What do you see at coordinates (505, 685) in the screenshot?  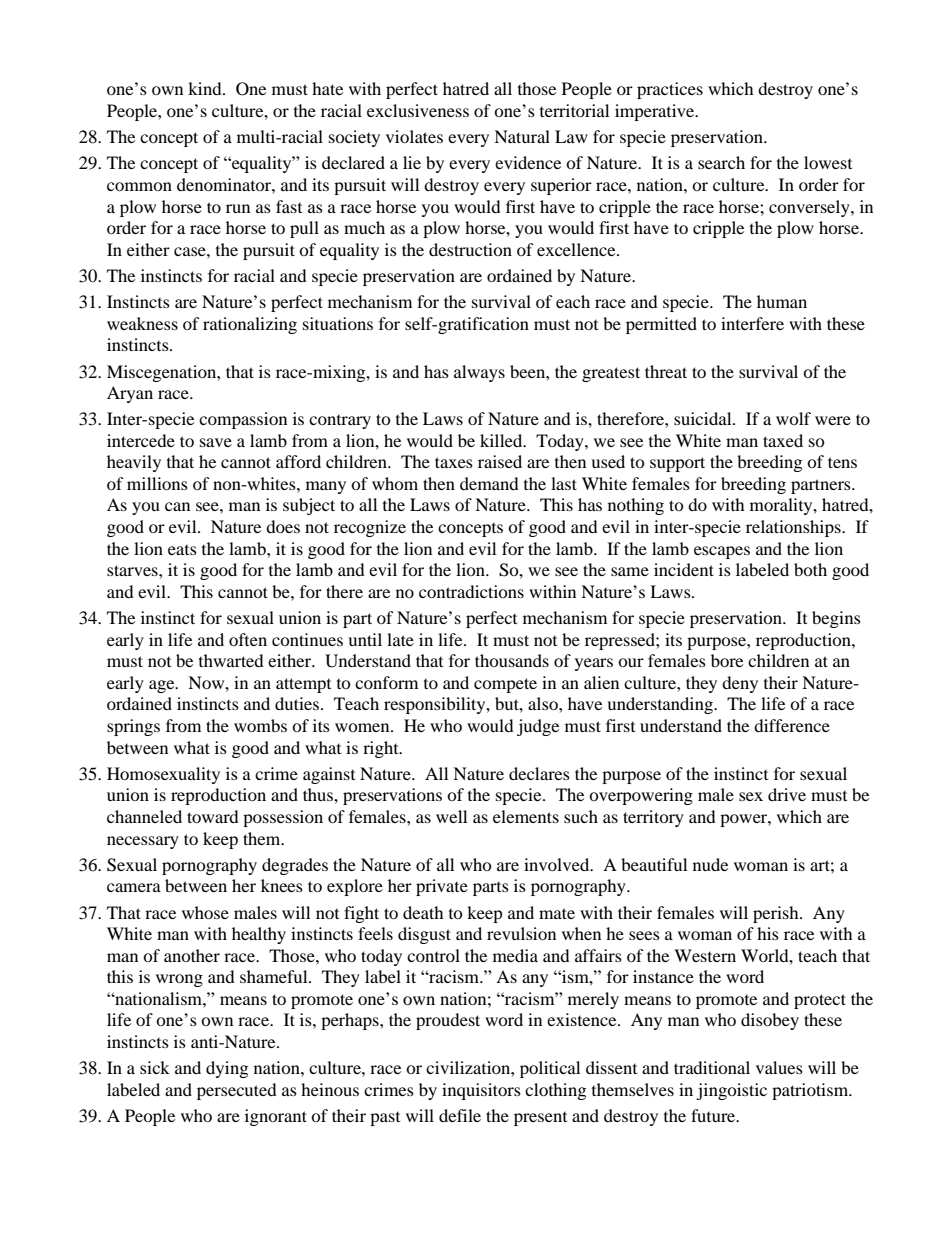 I see `compete` at bounding box center [505, 685].
